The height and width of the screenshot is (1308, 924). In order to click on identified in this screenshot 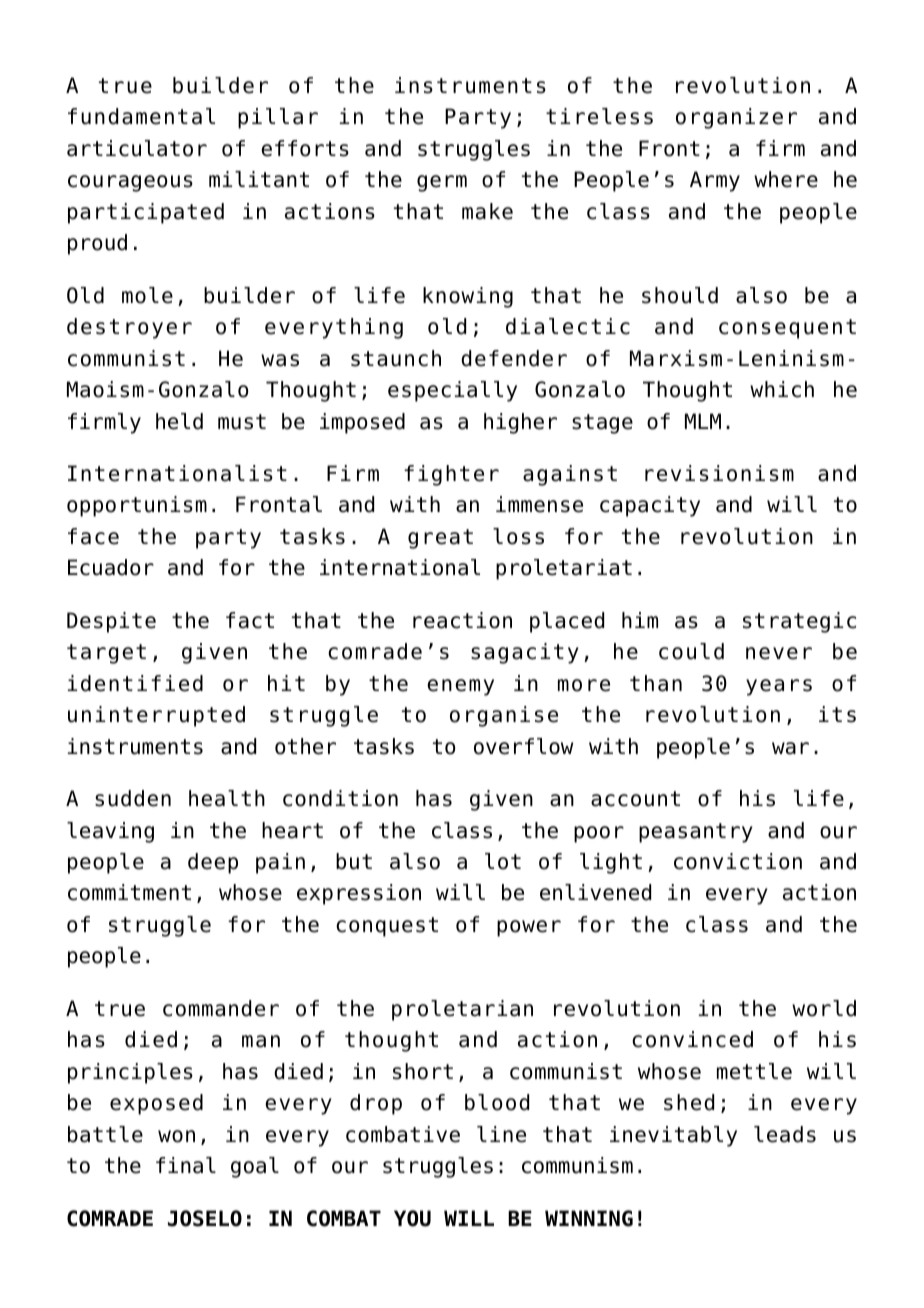, I will do `click(135, 683)`.
